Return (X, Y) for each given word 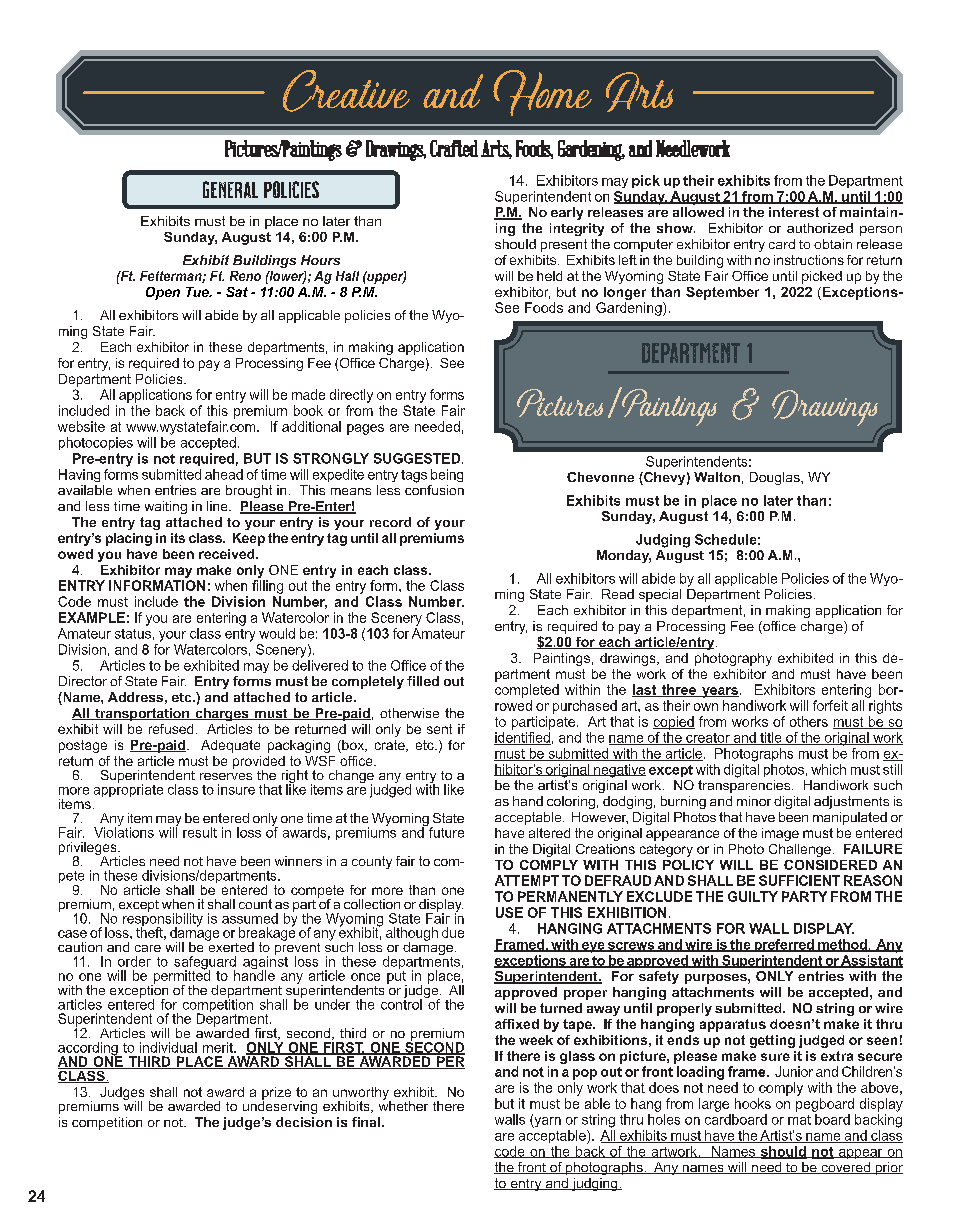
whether (403, 1104)
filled (423, 681)
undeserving (280, 1106)
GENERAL (230, 189)
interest (794, 212)
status (133, 634)
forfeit (830, 705)
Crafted (454, 148)
